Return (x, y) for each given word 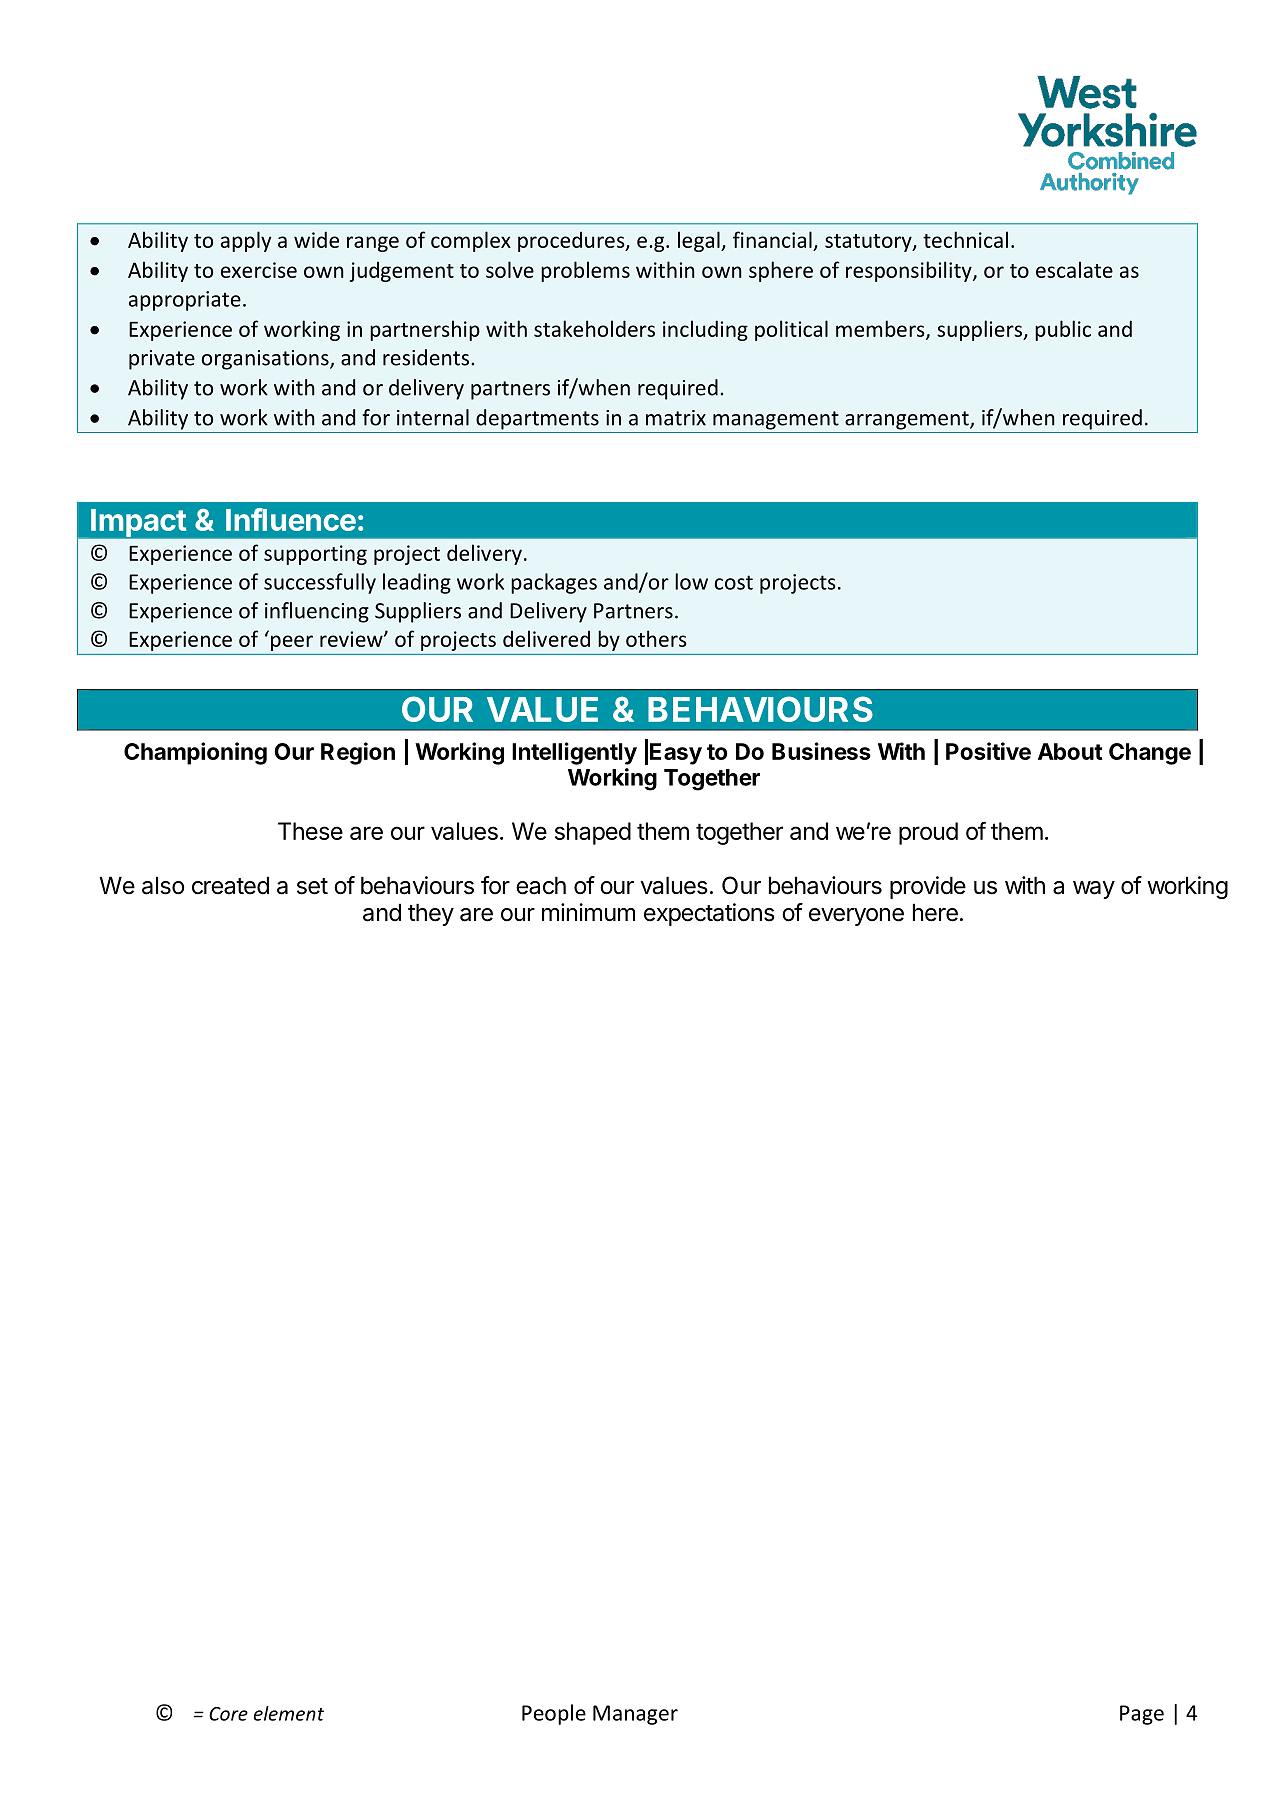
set (312, 886)
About (1070, 751)
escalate (1074, 269)
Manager (635, 1715)
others (656, 638)
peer (292, 643)
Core (228, 1714)
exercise (259, 270)
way (1094, 890)
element (289, 1713)
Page (1142, 1715)
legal (700, 241)
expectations (709, 914)
